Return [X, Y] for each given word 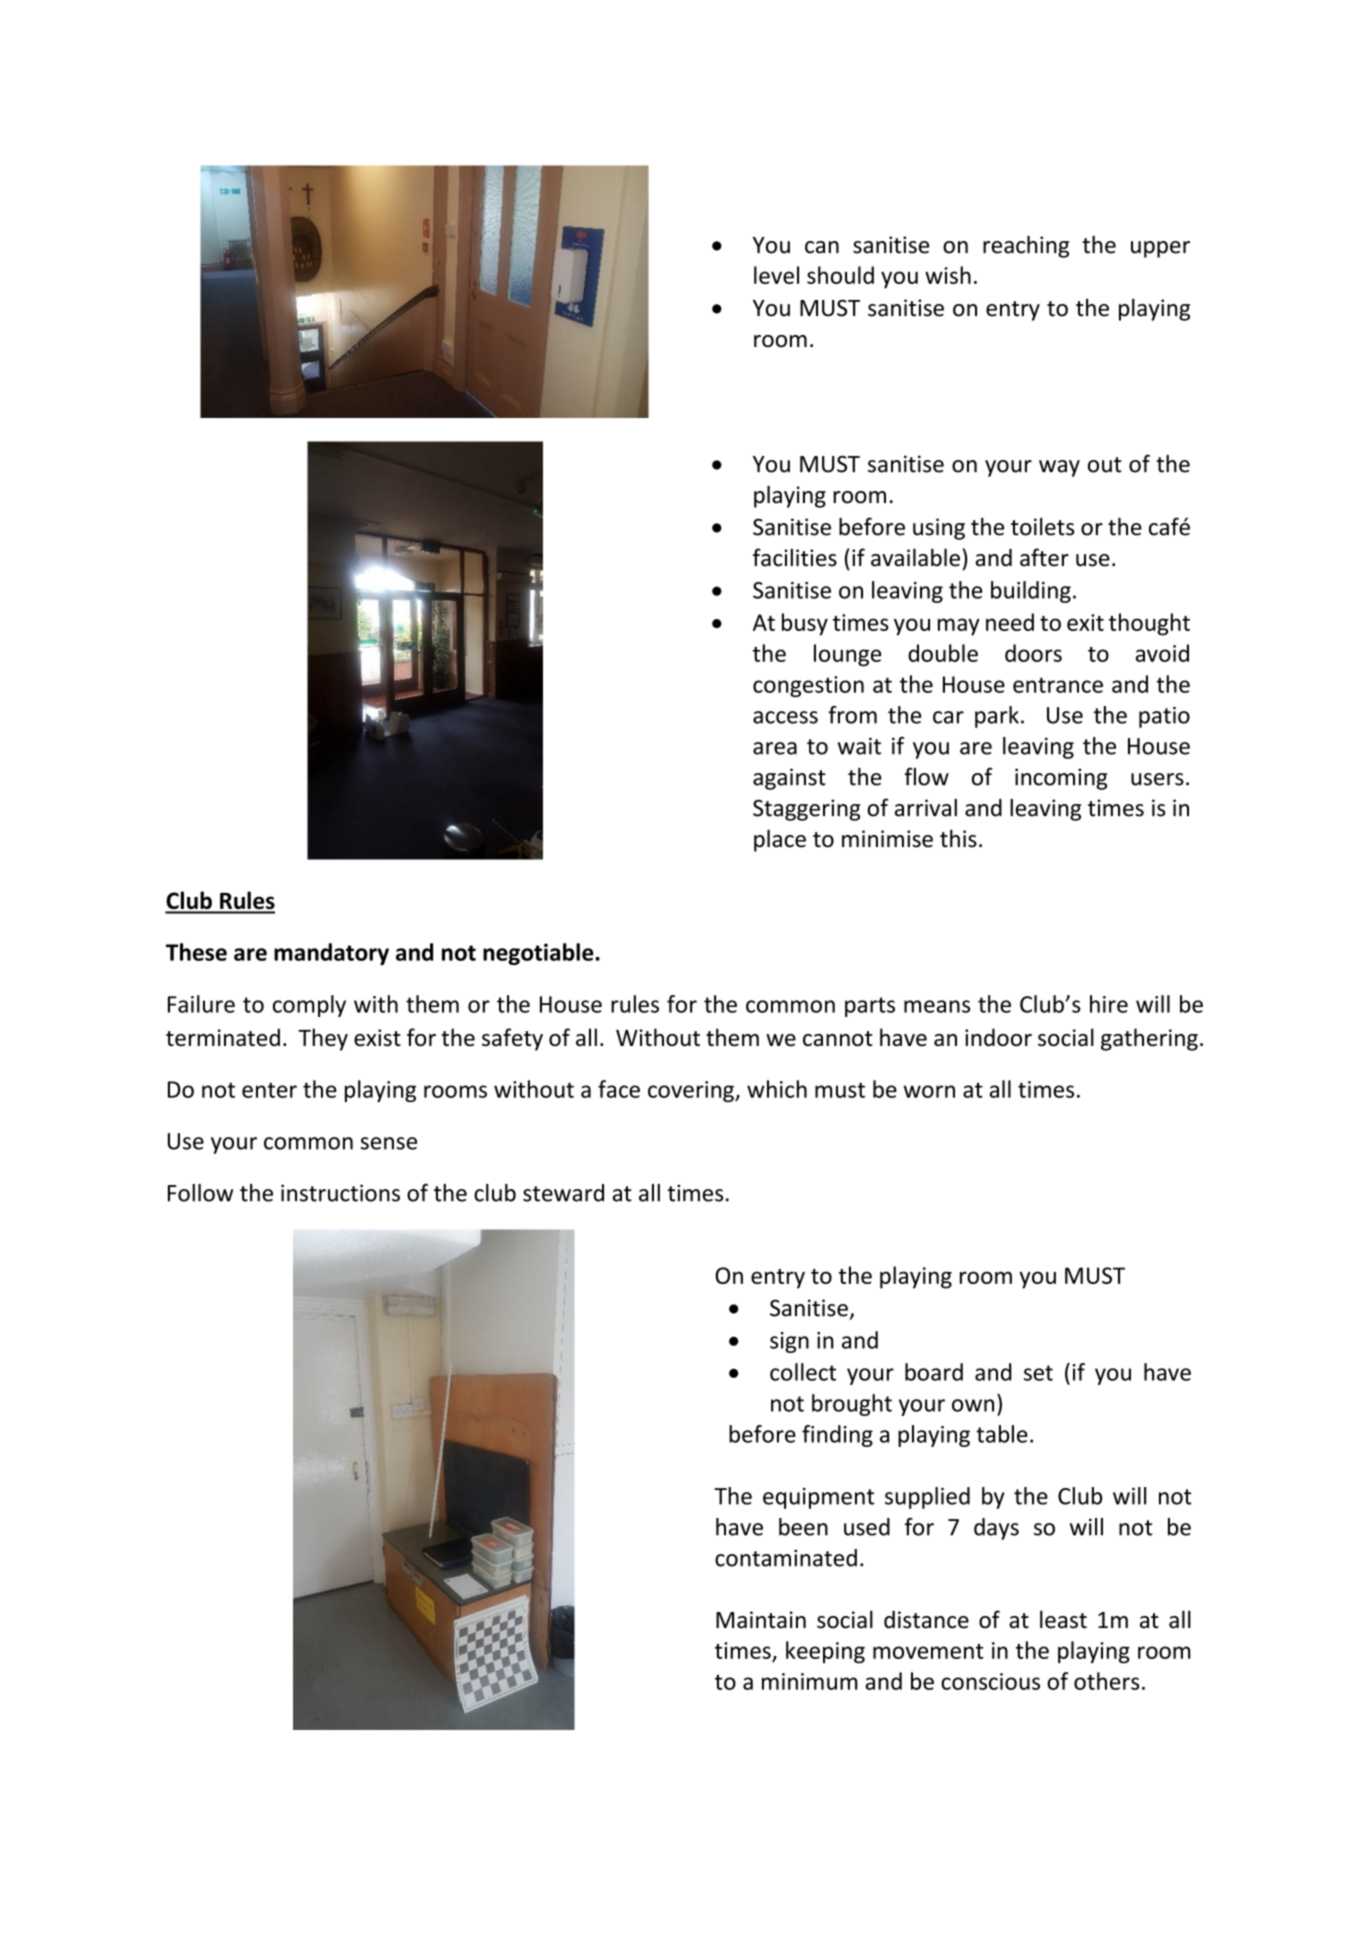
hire [1109, 1004]
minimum [810, 1681]
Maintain [761, 1620]
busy [805, 624]
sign [789, 1342]
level [776, 275]
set [1038, 1373]
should [840, 275]
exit [1085, 622]
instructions [340, 1193]
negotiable [539, 954]
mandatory [331, 954]
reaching [1026, 246]
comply [309, 1006]
